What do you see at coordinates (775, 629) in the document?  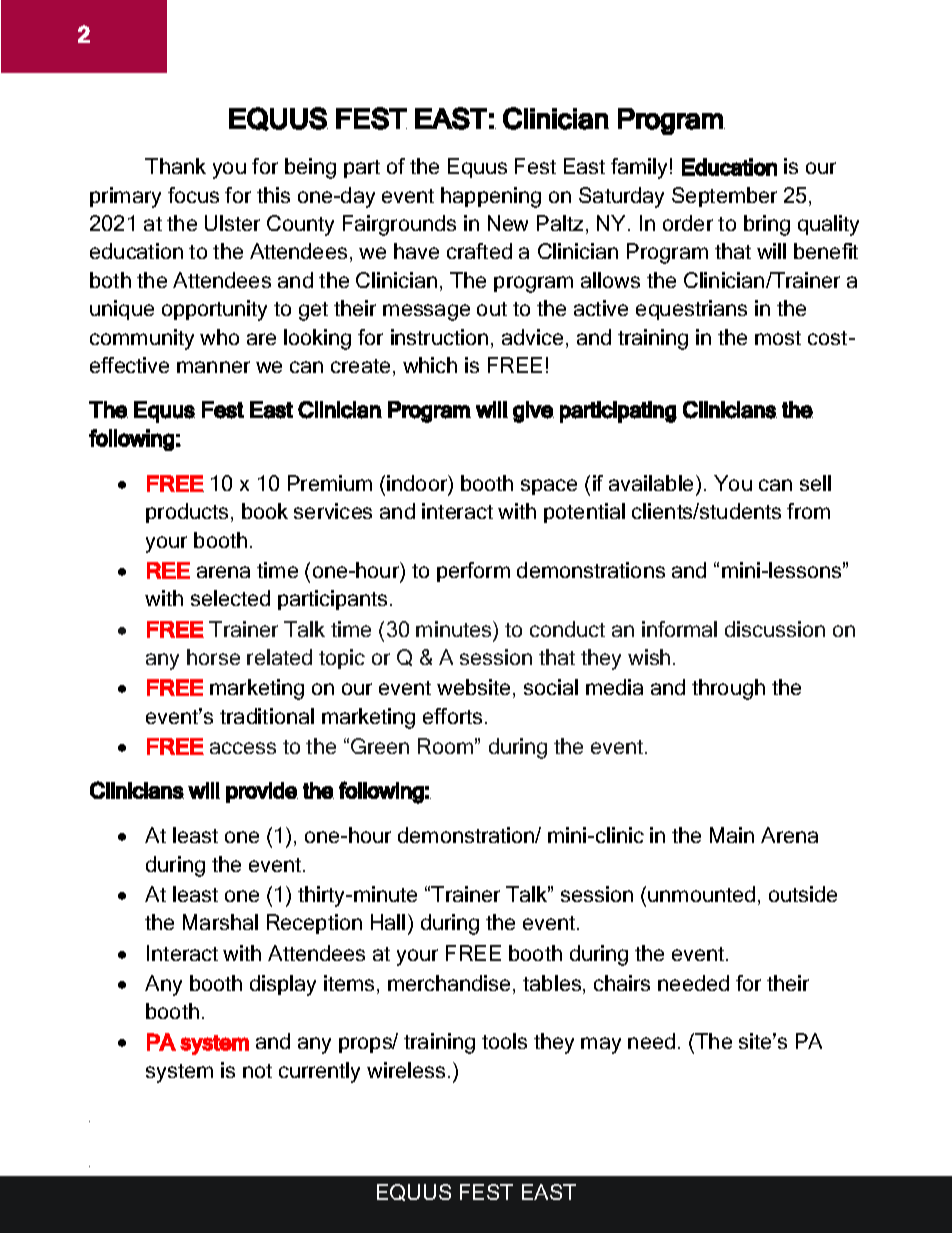 I see `discussion` at bounding box center [775, 629].
